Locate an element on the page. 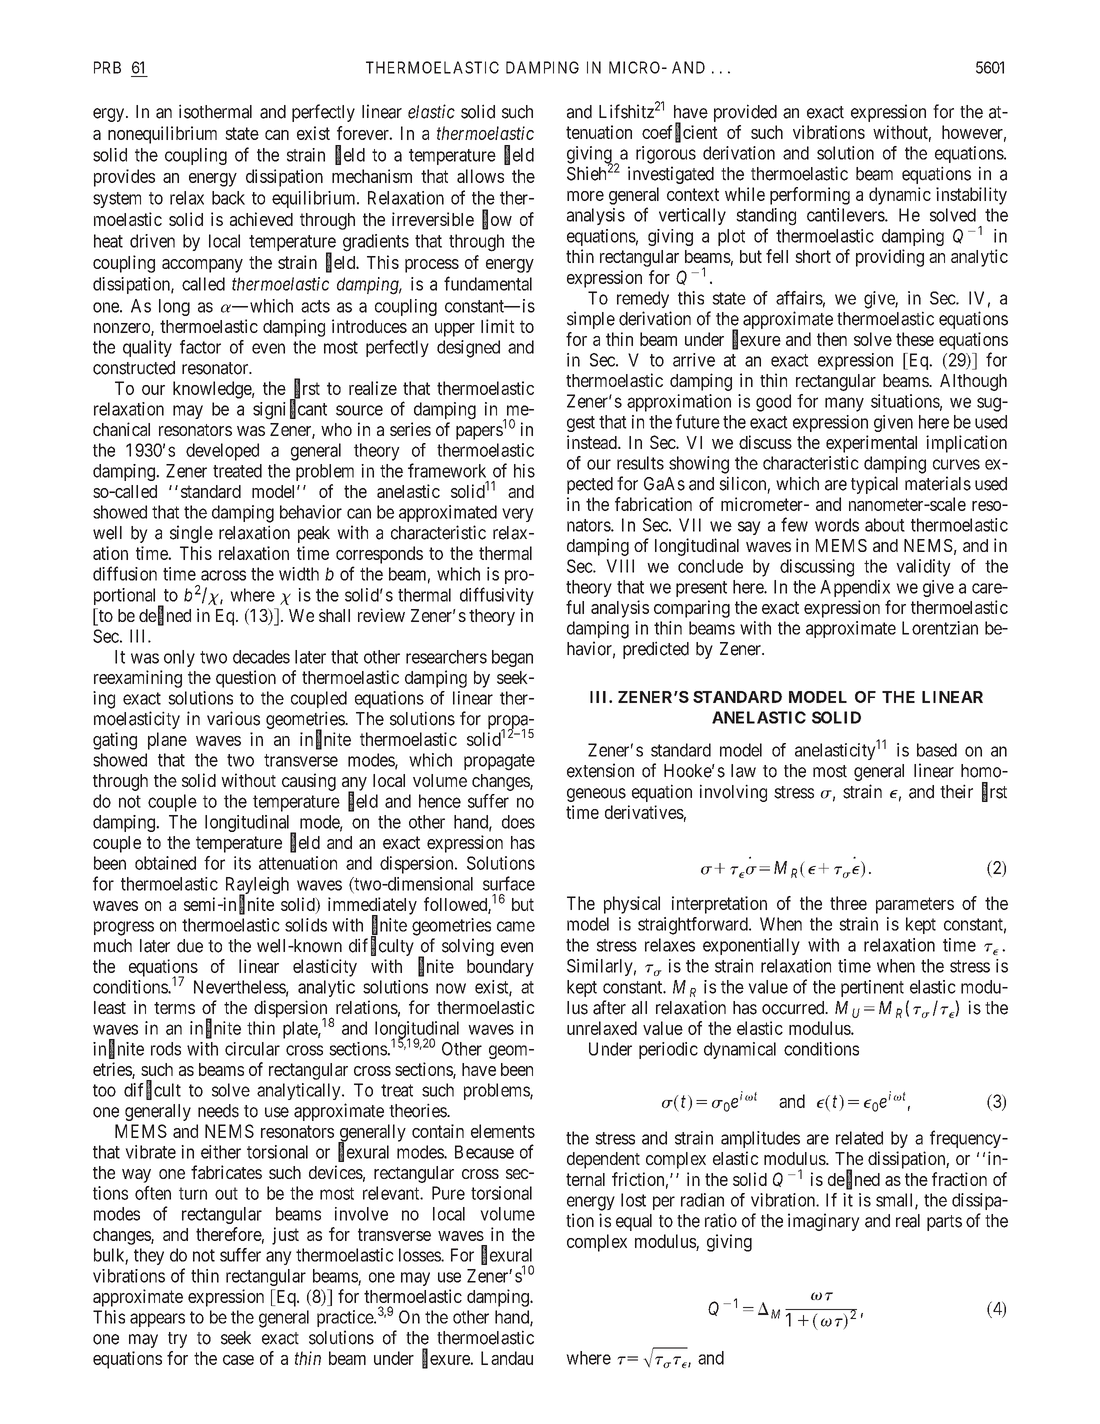 This page has width=1100, height=1424. allows is located at coordinates (480, 176).
